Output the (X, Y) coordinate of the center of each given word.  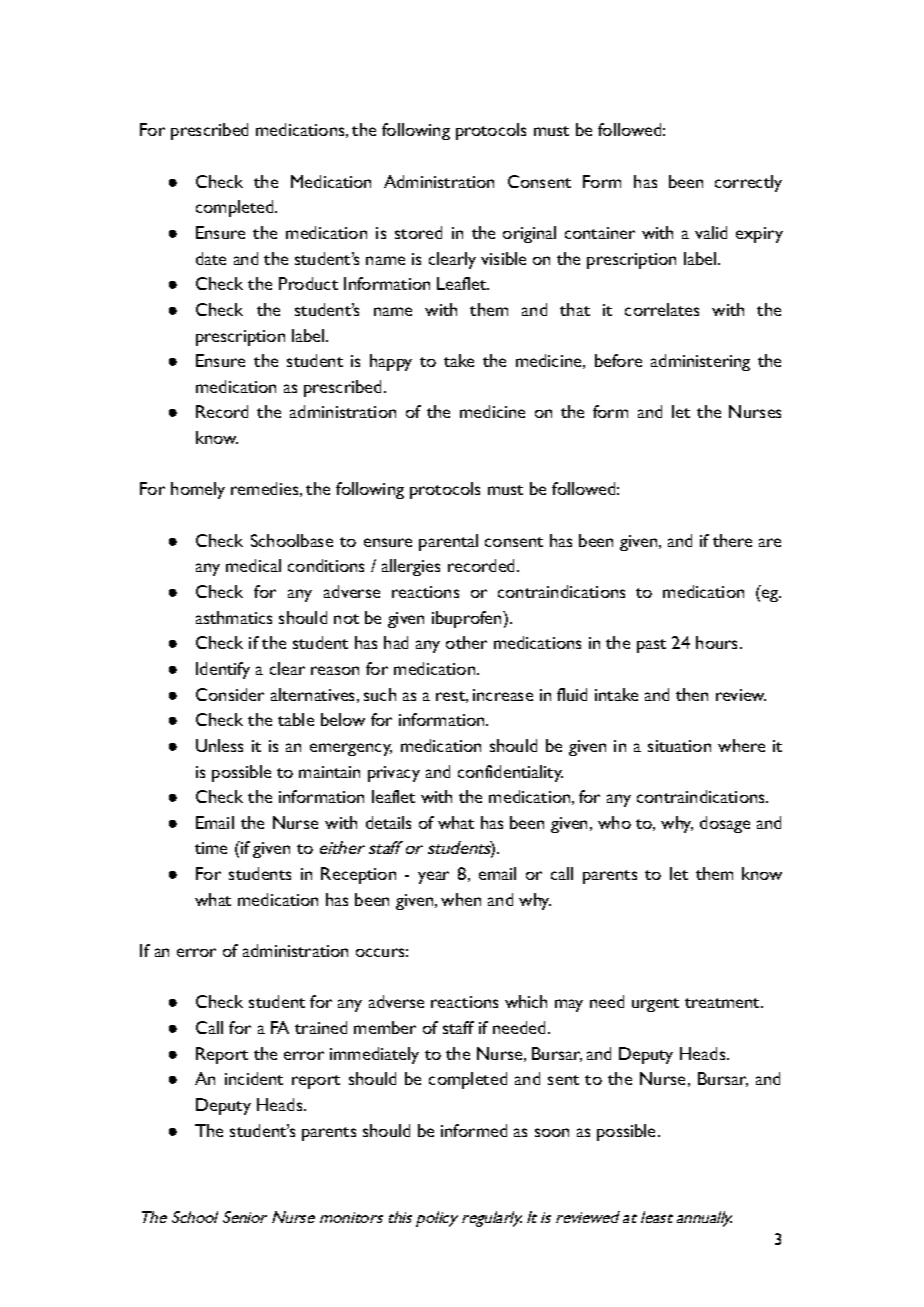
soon (552, 1132)
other (466, 642)
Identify (223, 670)
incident (254, 1078)
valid (711, 232)
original (529, 234)
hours (718, 642)
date (211, 258)
